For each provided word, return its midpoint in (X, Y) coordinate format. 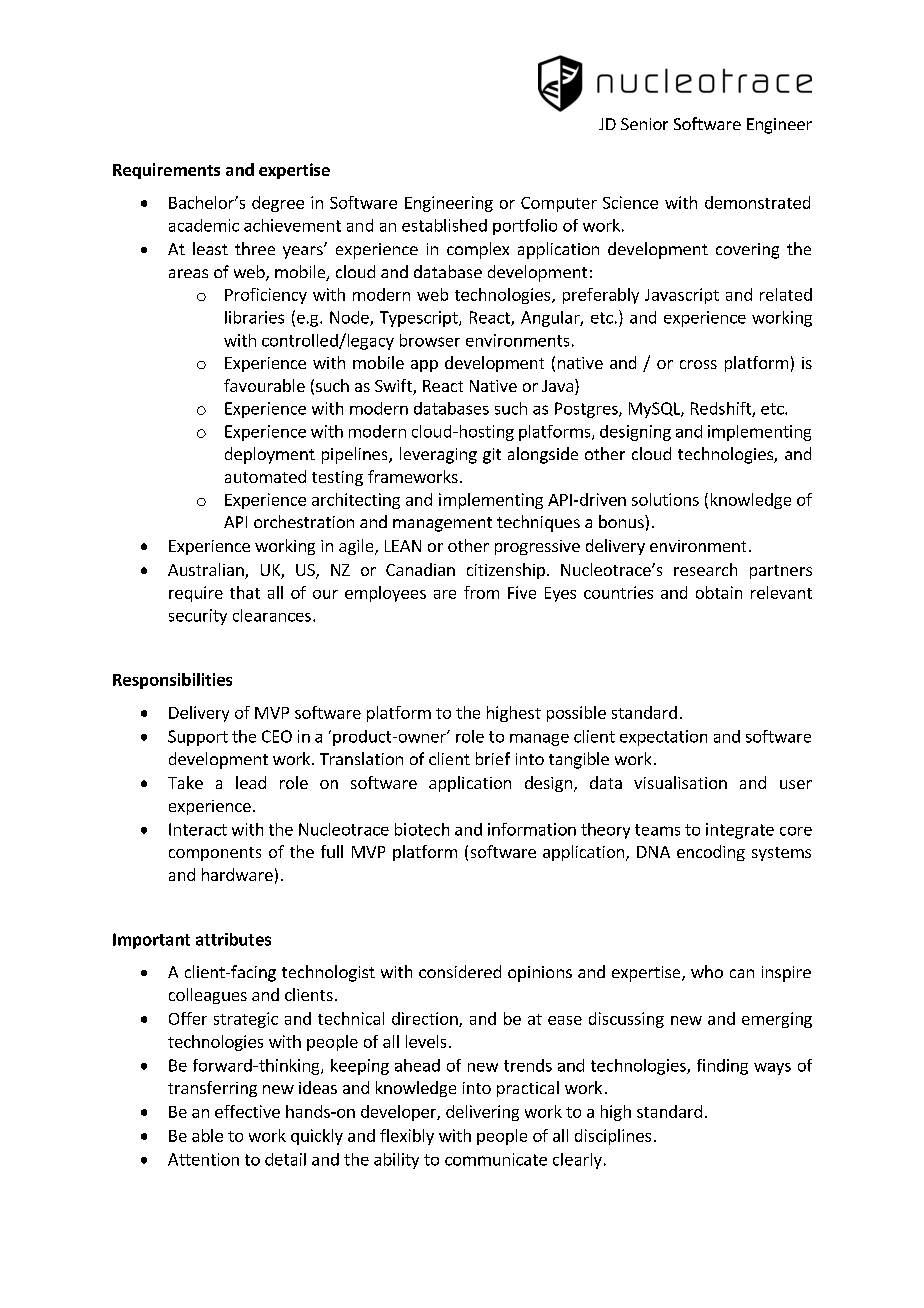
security (198, 617)
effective (247, 1111)
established (444, 225)
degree (278, 204)
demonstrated (757, 202)
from (481, 592)
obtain (719, 592)
